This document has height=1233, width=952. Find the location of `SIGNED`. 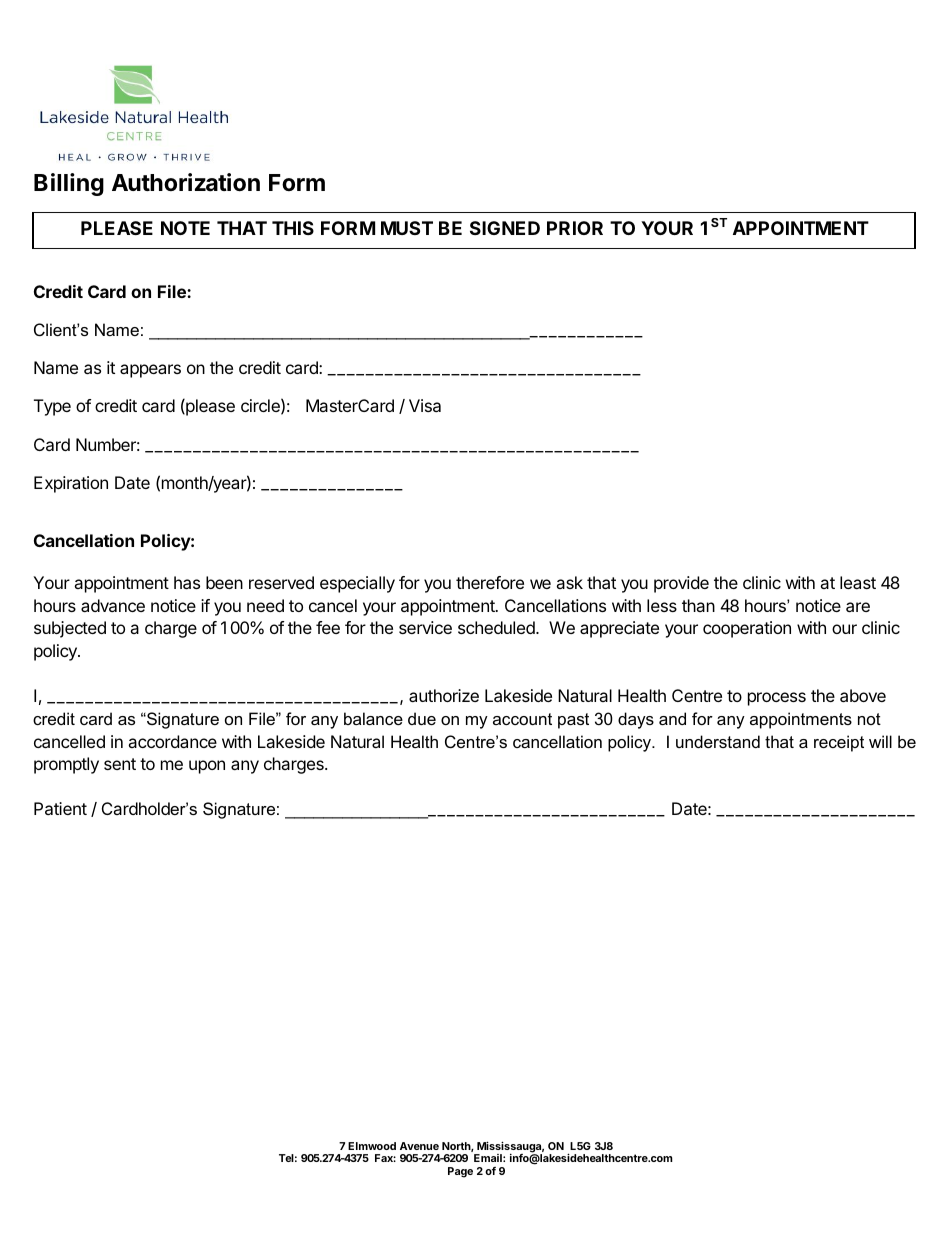

SIGNED is located at coordinates (505, 228).
